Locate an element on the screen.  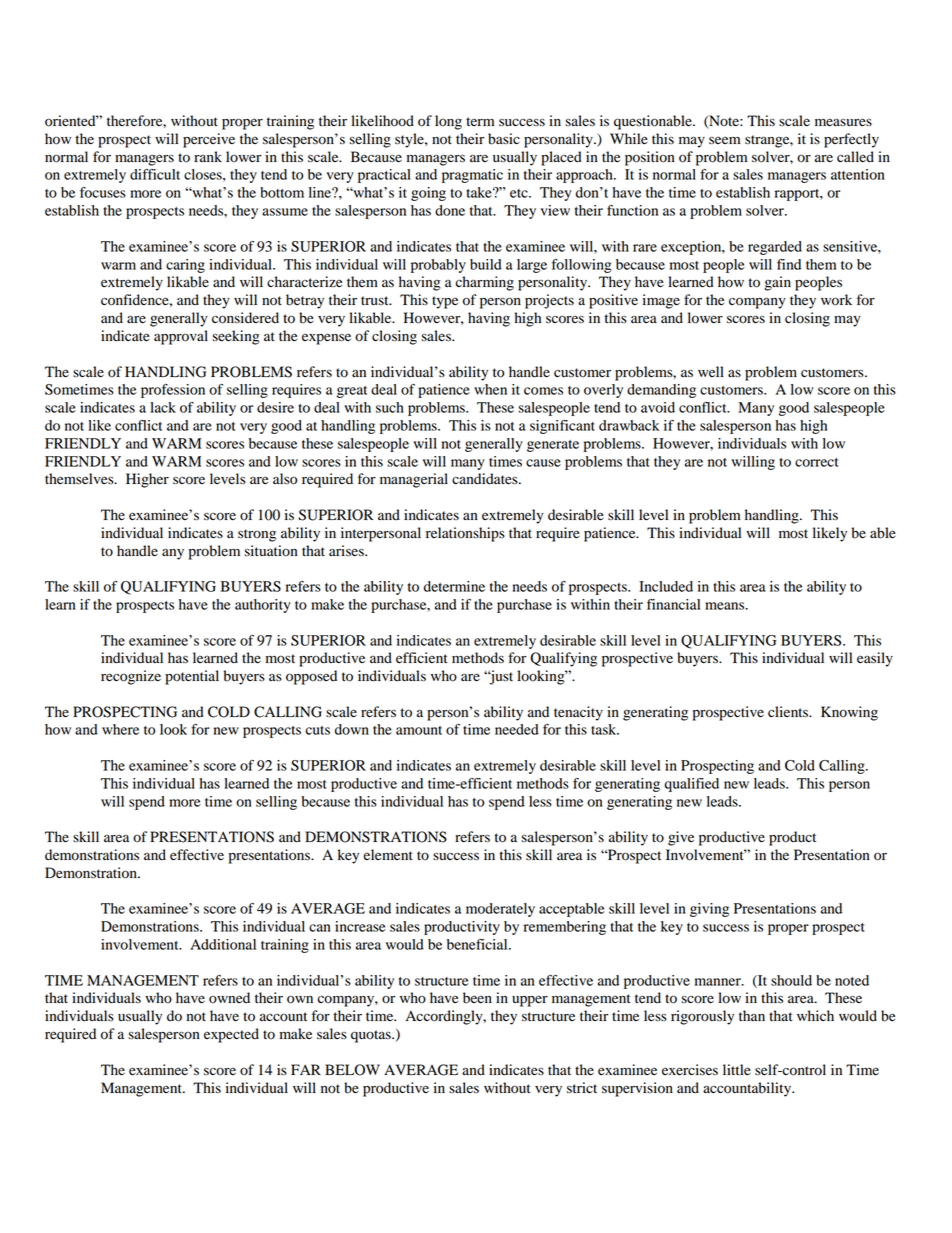
just is located at coordinates (500, 677).
